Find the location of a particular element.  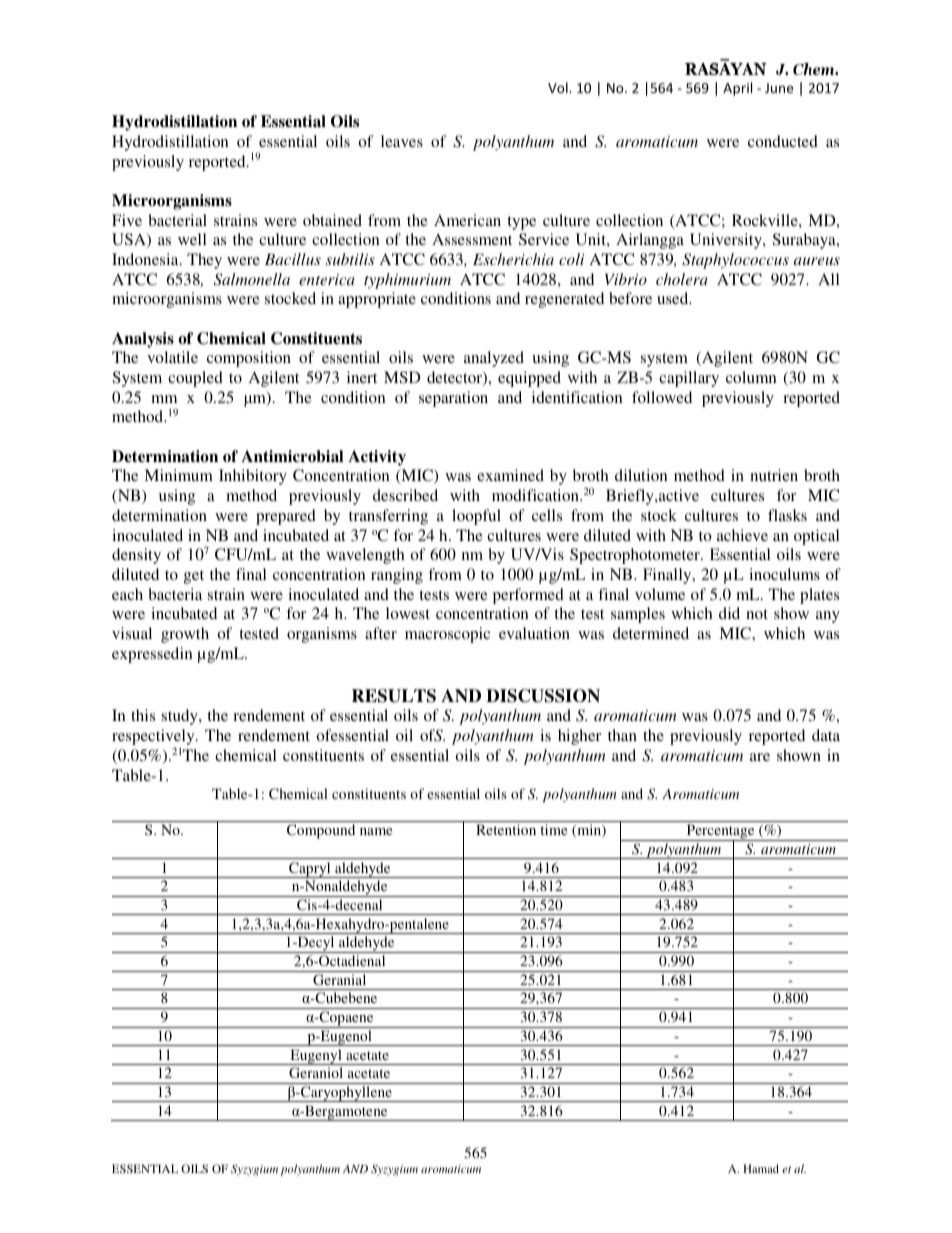

separation is located at coordinates (453, 399).
